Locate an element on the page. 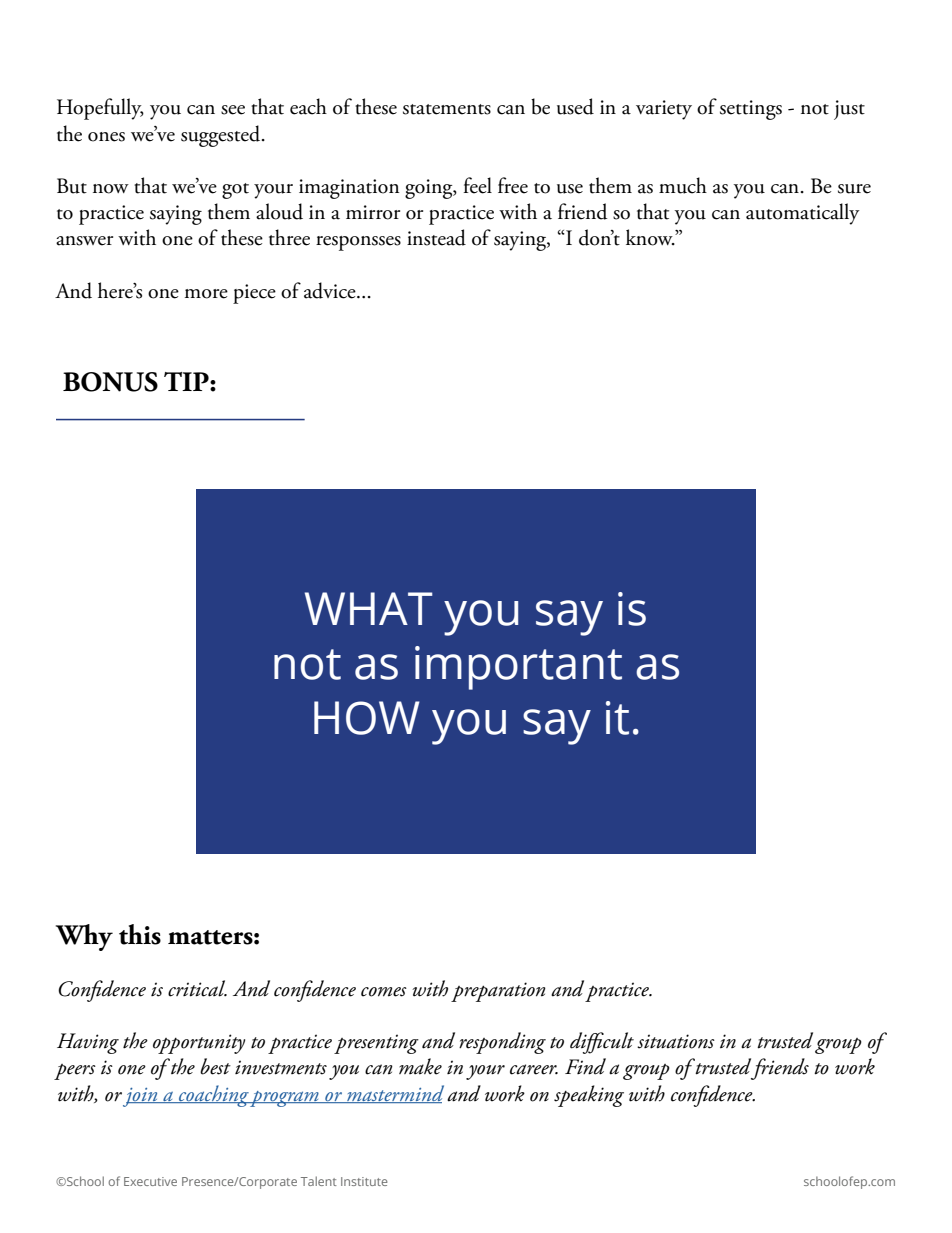 The image size is (952, 1233). know is located at coordinates (650, 237).
